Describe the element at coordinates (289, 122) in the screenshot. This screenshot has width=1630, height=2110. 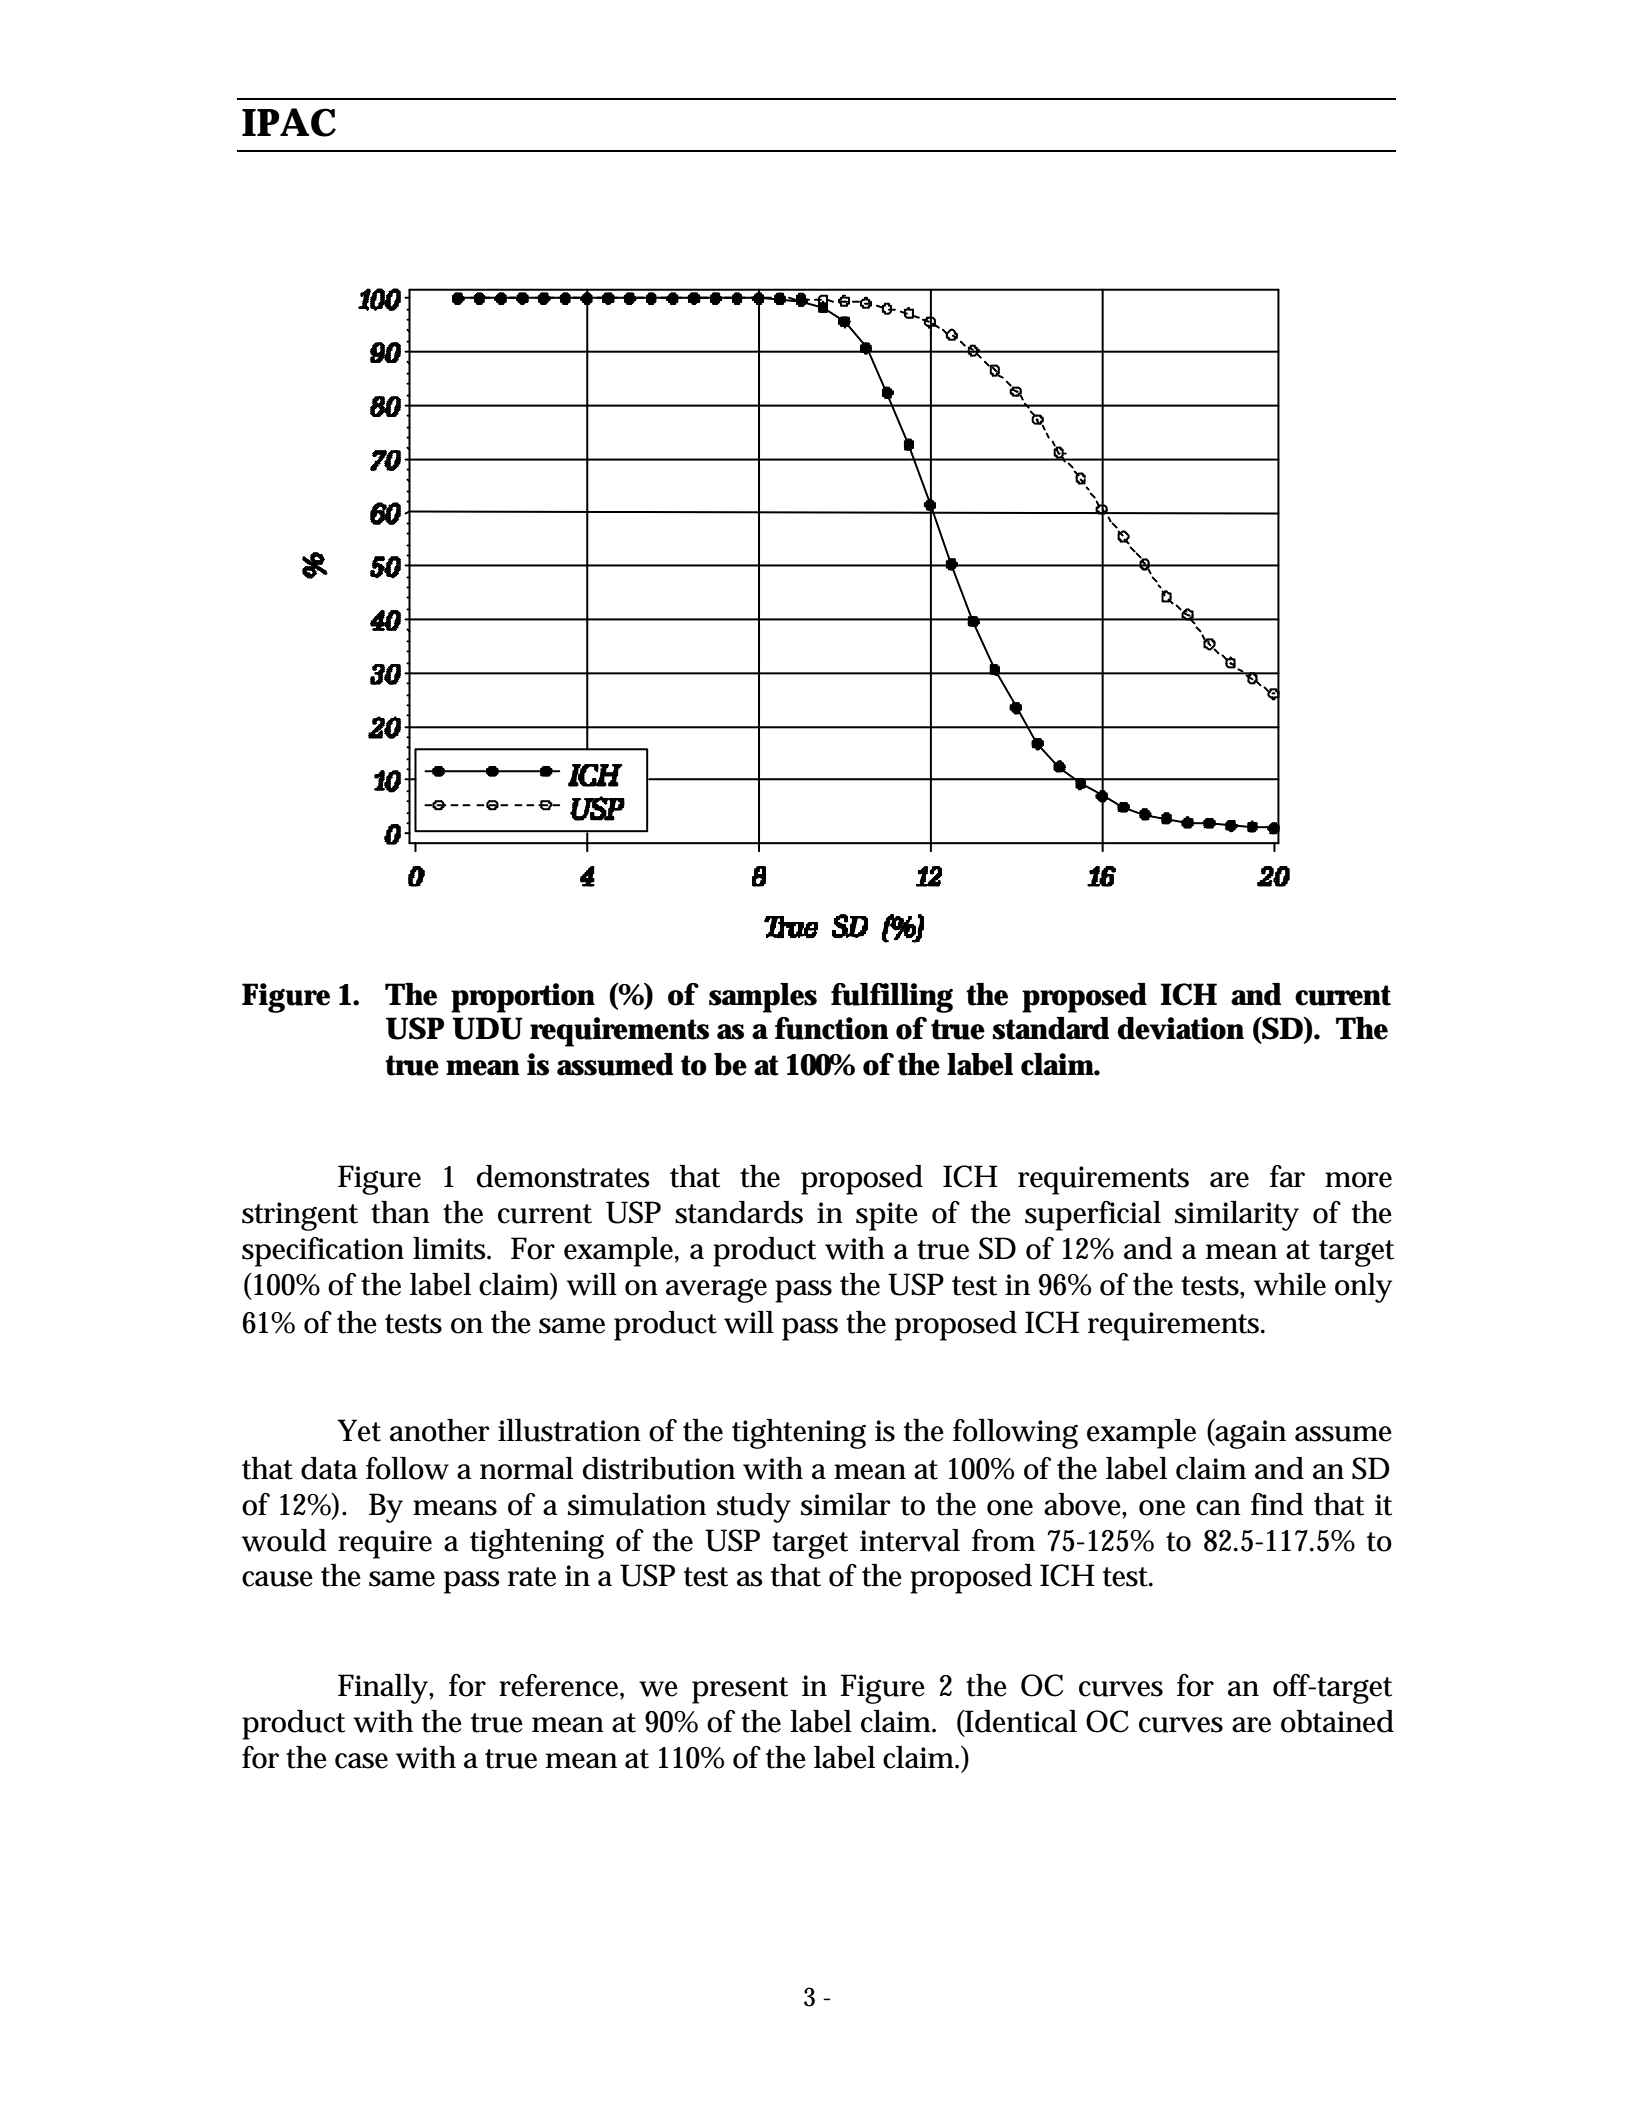
I see `IPAC` at that location.
